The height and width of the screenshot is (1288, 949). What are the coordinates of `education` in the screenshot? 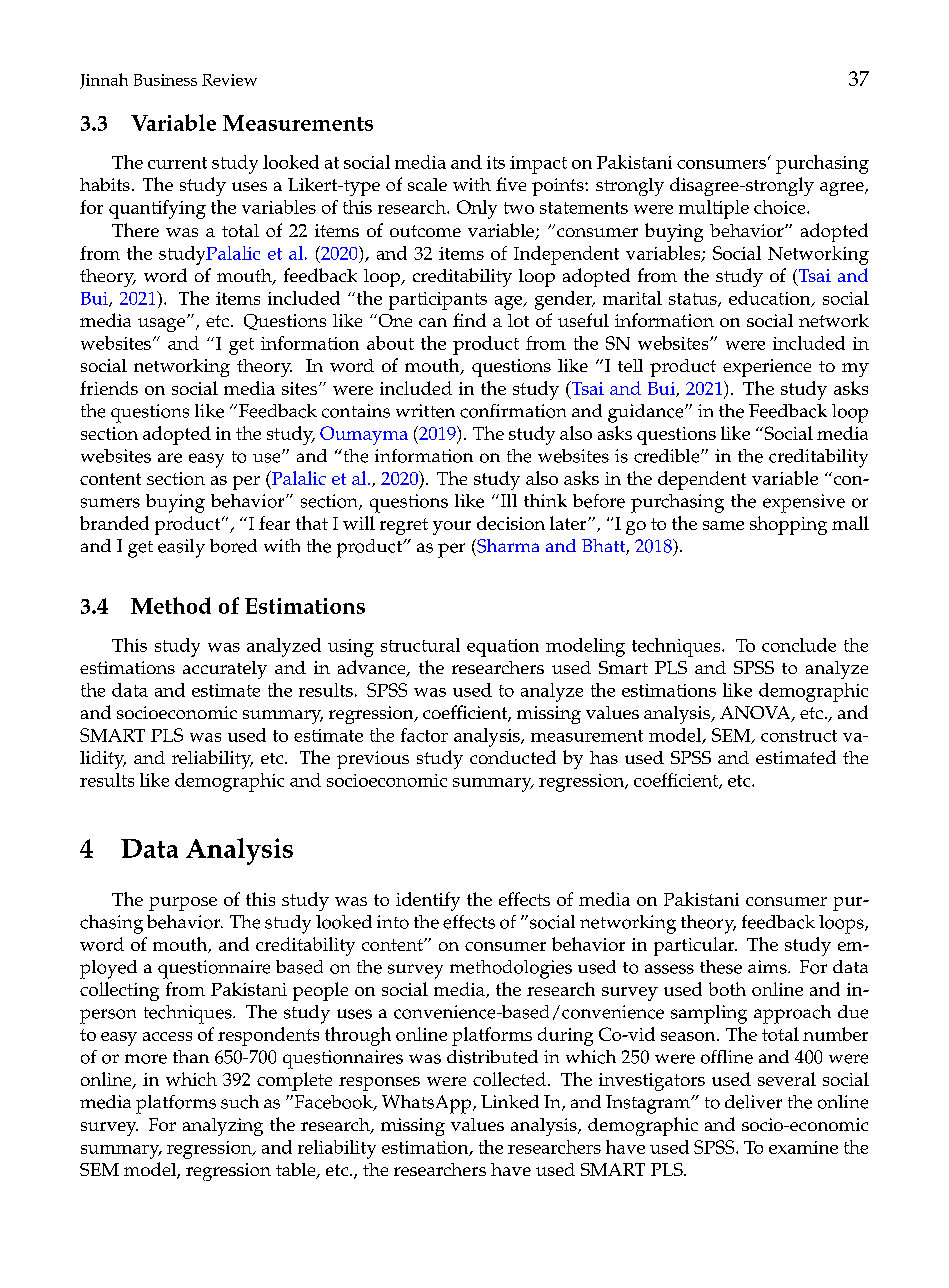 It's located at (771, 299).
